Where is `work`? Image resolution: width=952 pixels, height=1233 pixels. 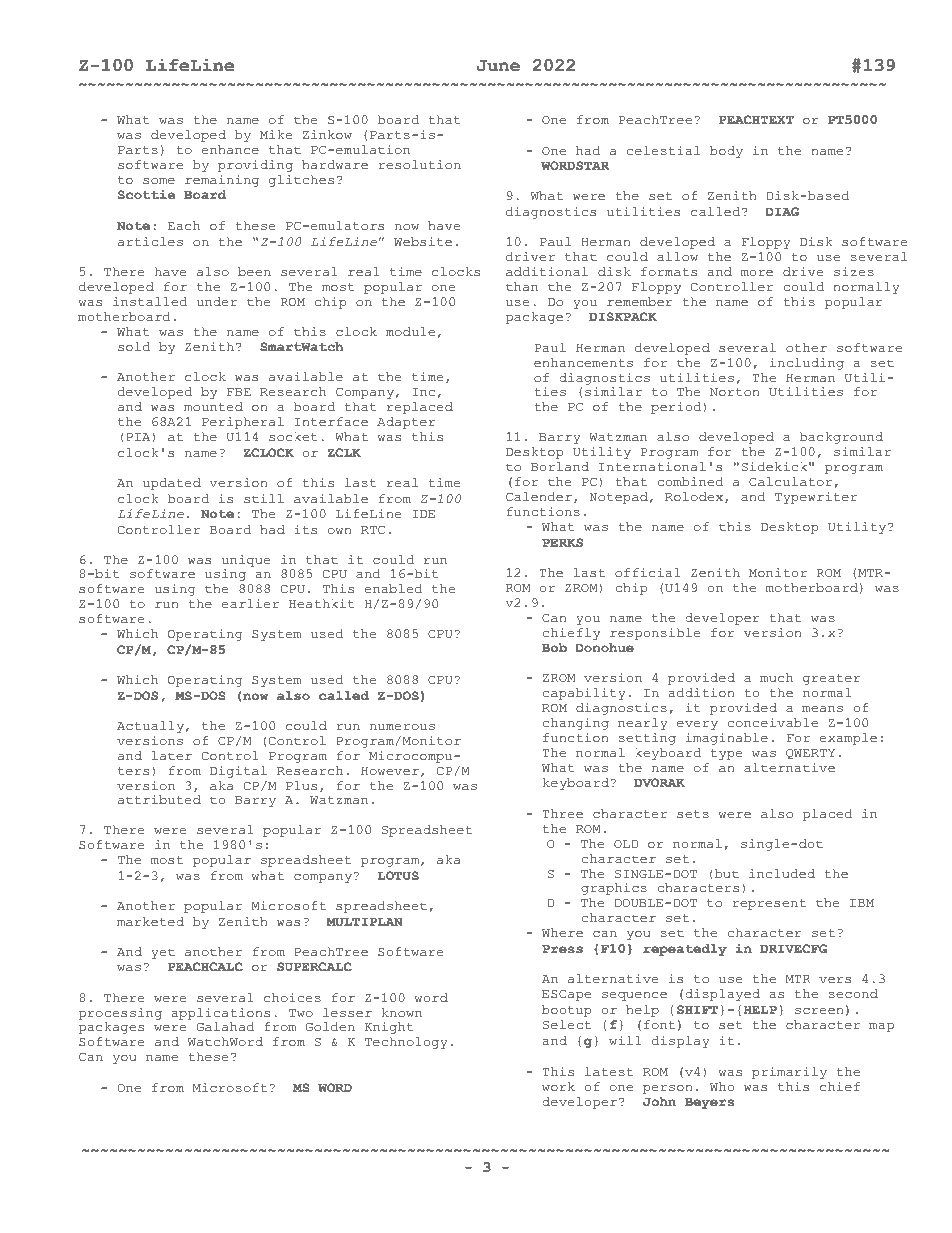
work is located at coordinates (558, 1086).
